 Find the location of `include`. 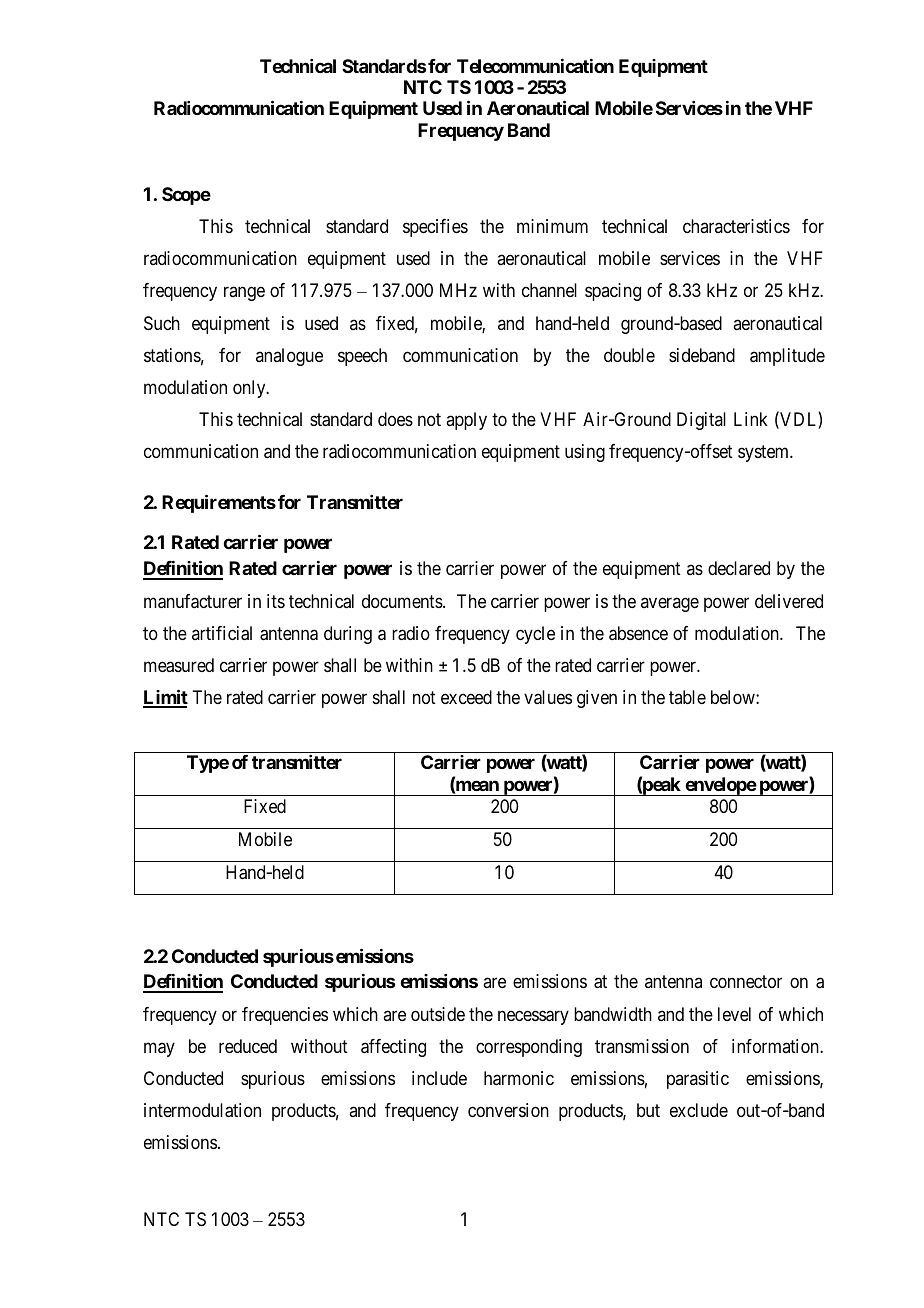

include is located at coordinates (439, 1078).
